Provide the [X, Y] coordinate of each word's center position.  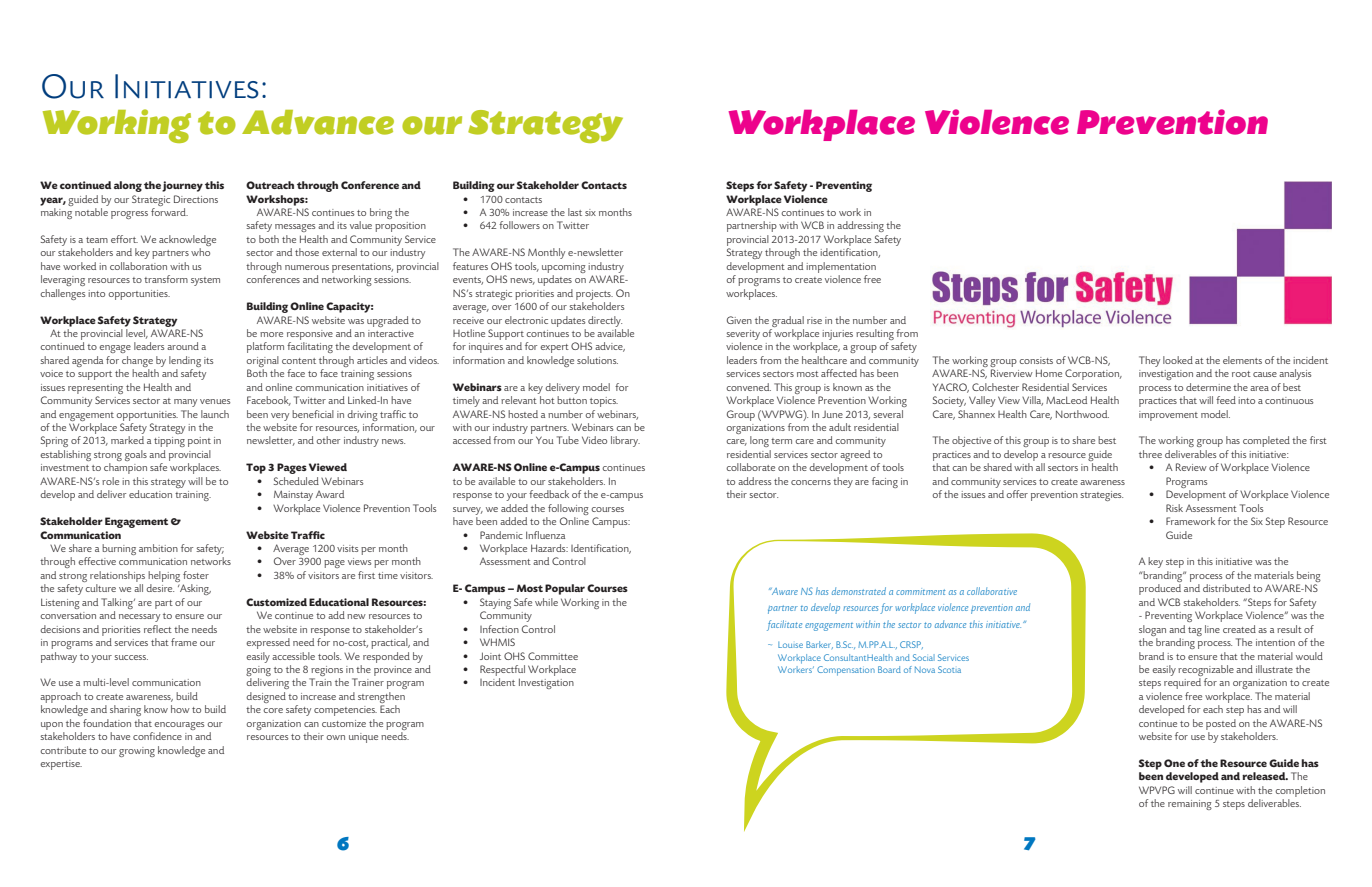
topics [604, 402]
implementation [841, 267]
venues [215, 401]
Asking [194, 589]
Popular [565, 589]
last [575, 212]
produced [1160, 589]
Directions [196, 199]
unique [363, 738]
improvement [1168, 416]
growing [137, 752]
